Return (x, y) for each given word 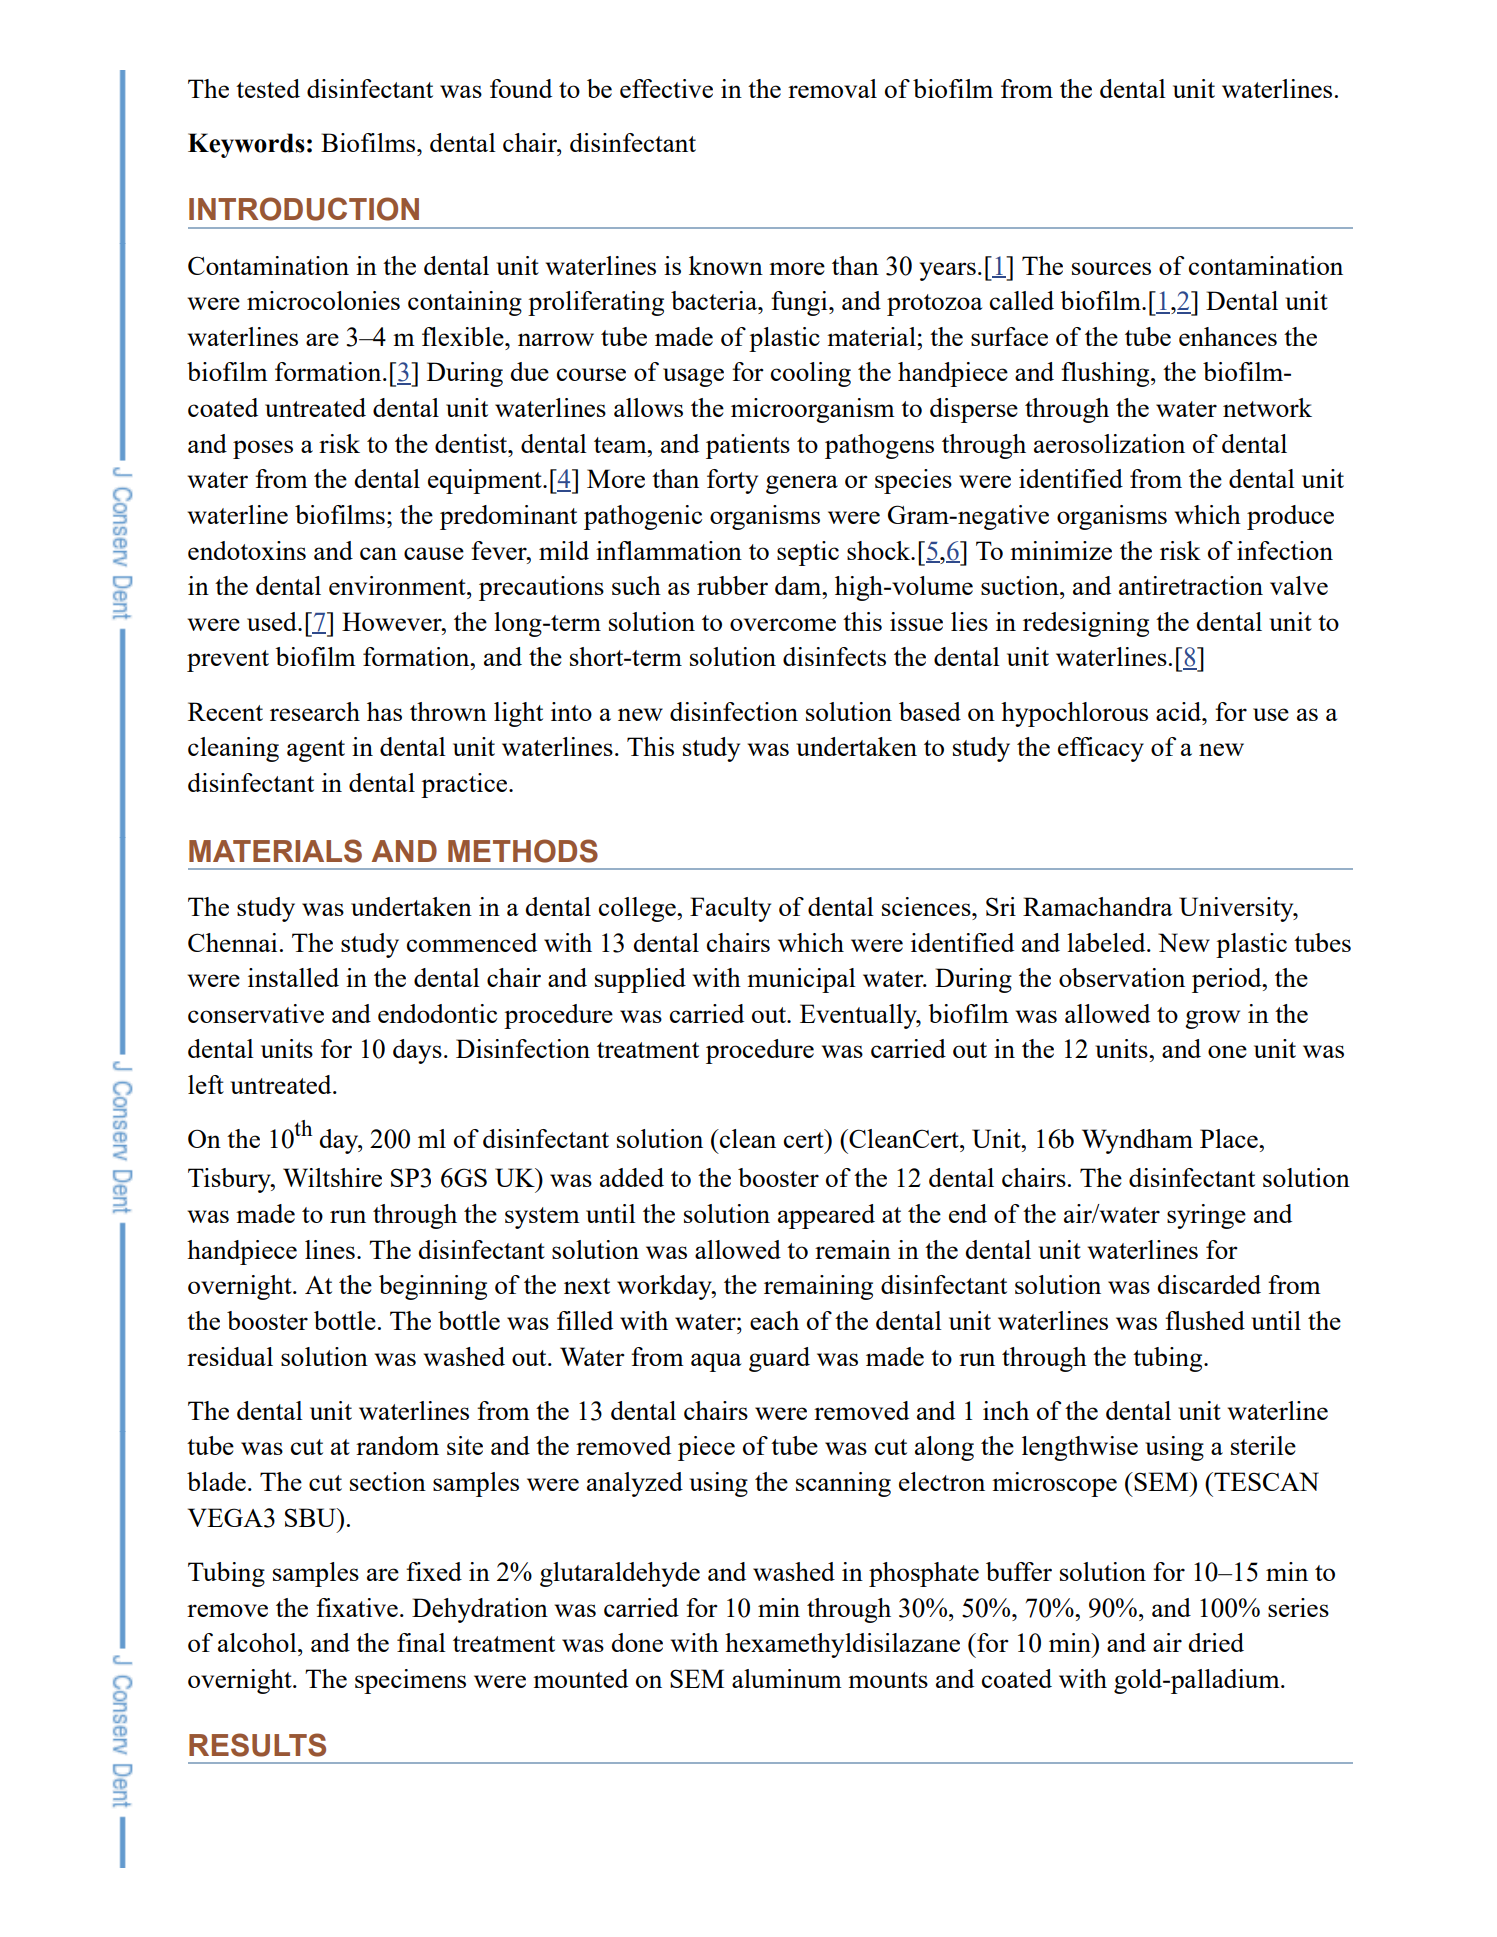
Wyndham (1137, 1141)
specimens (410, 1681)
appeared (826, 1216)
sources (1111, 268)
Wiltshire (332, 1177)
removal (832, 88)
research (315, 711)
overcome (783, 624)
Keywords (246, 145)
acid (1180, 711)
